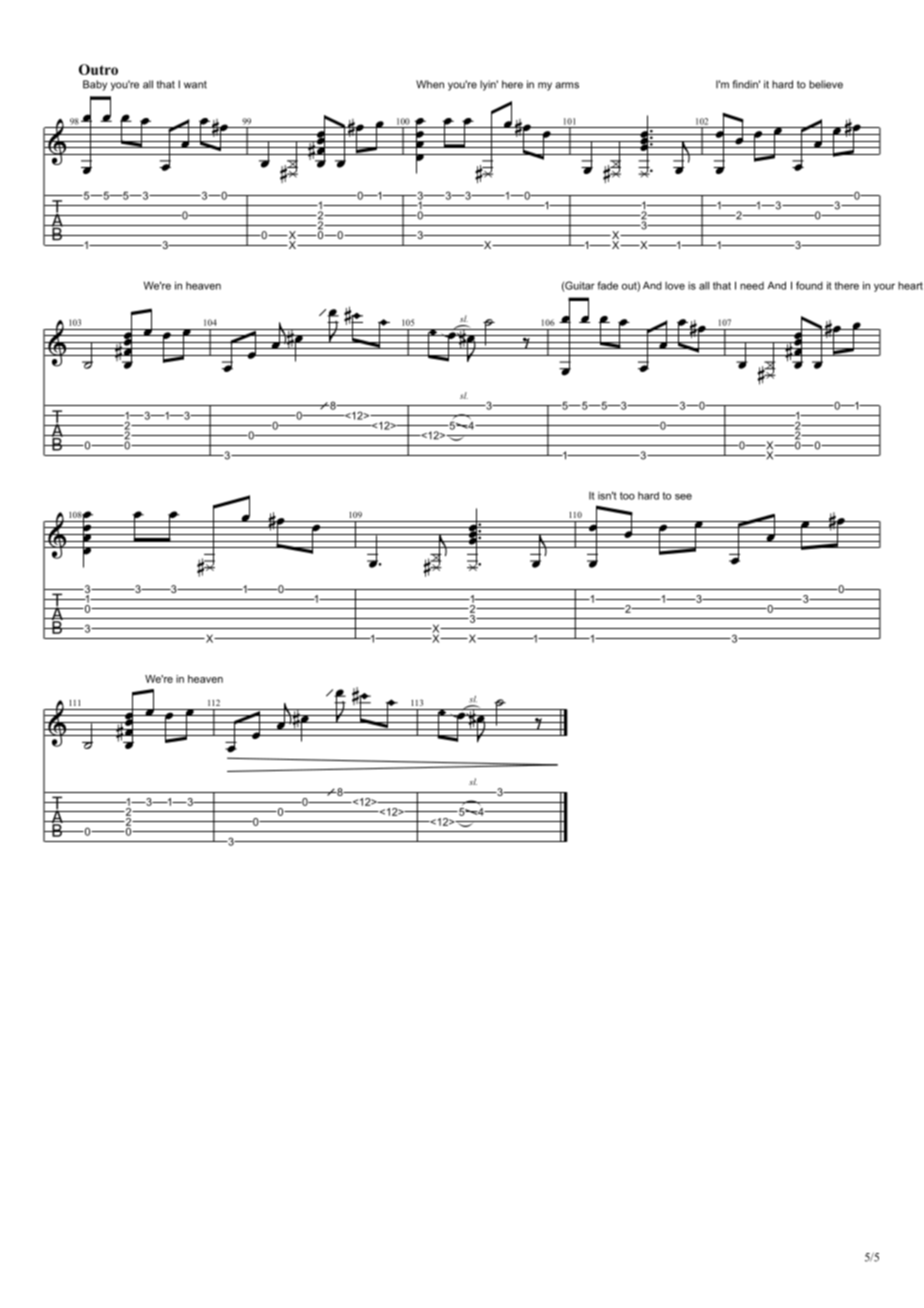 This document has width=924, height=1308. What do you see at coordinates (884, 287) in the document?
I see `your` at bounding box center [884, 287].
